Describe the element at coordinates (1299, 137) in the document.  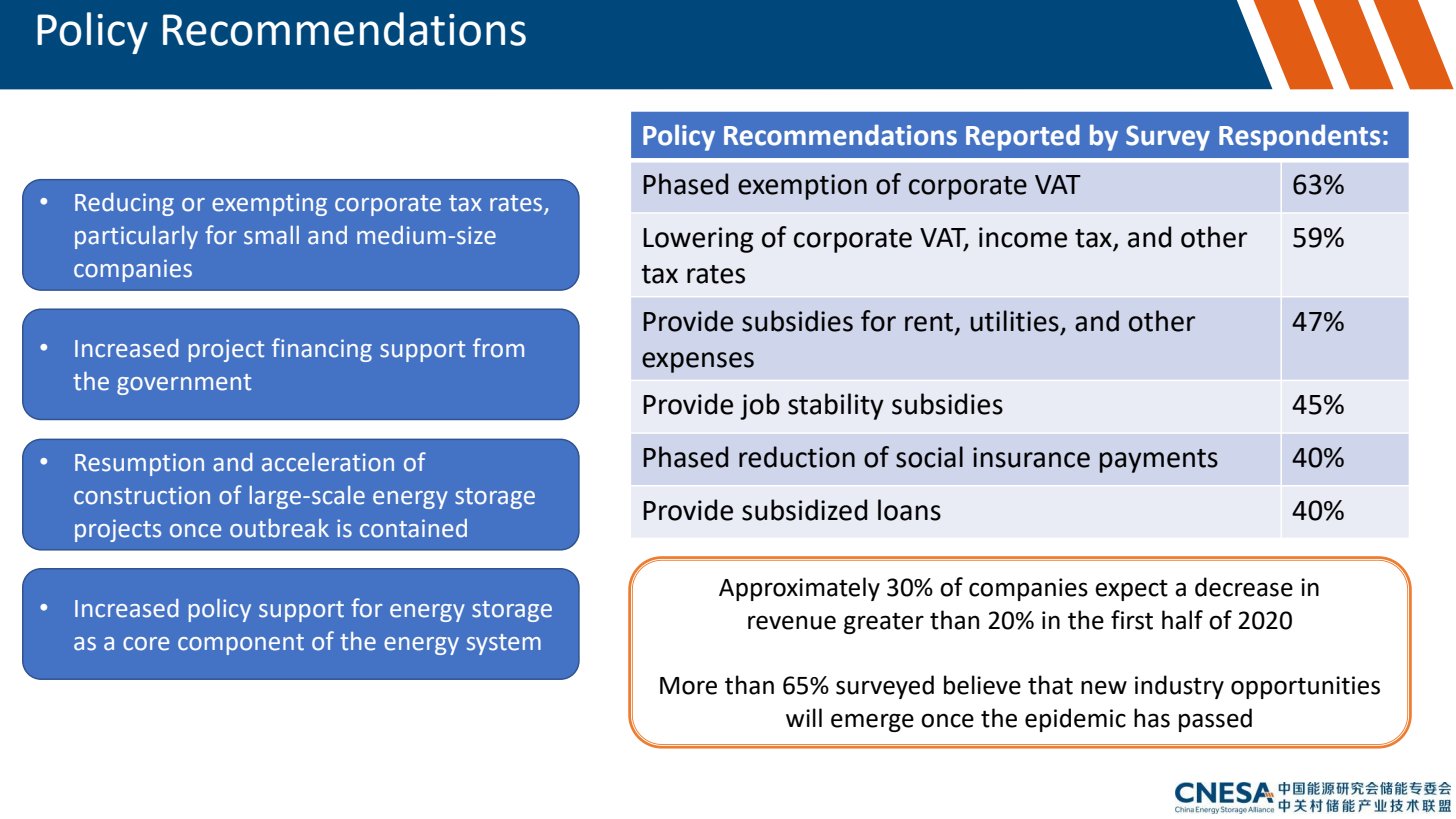
I see `Respondents` at that location.
